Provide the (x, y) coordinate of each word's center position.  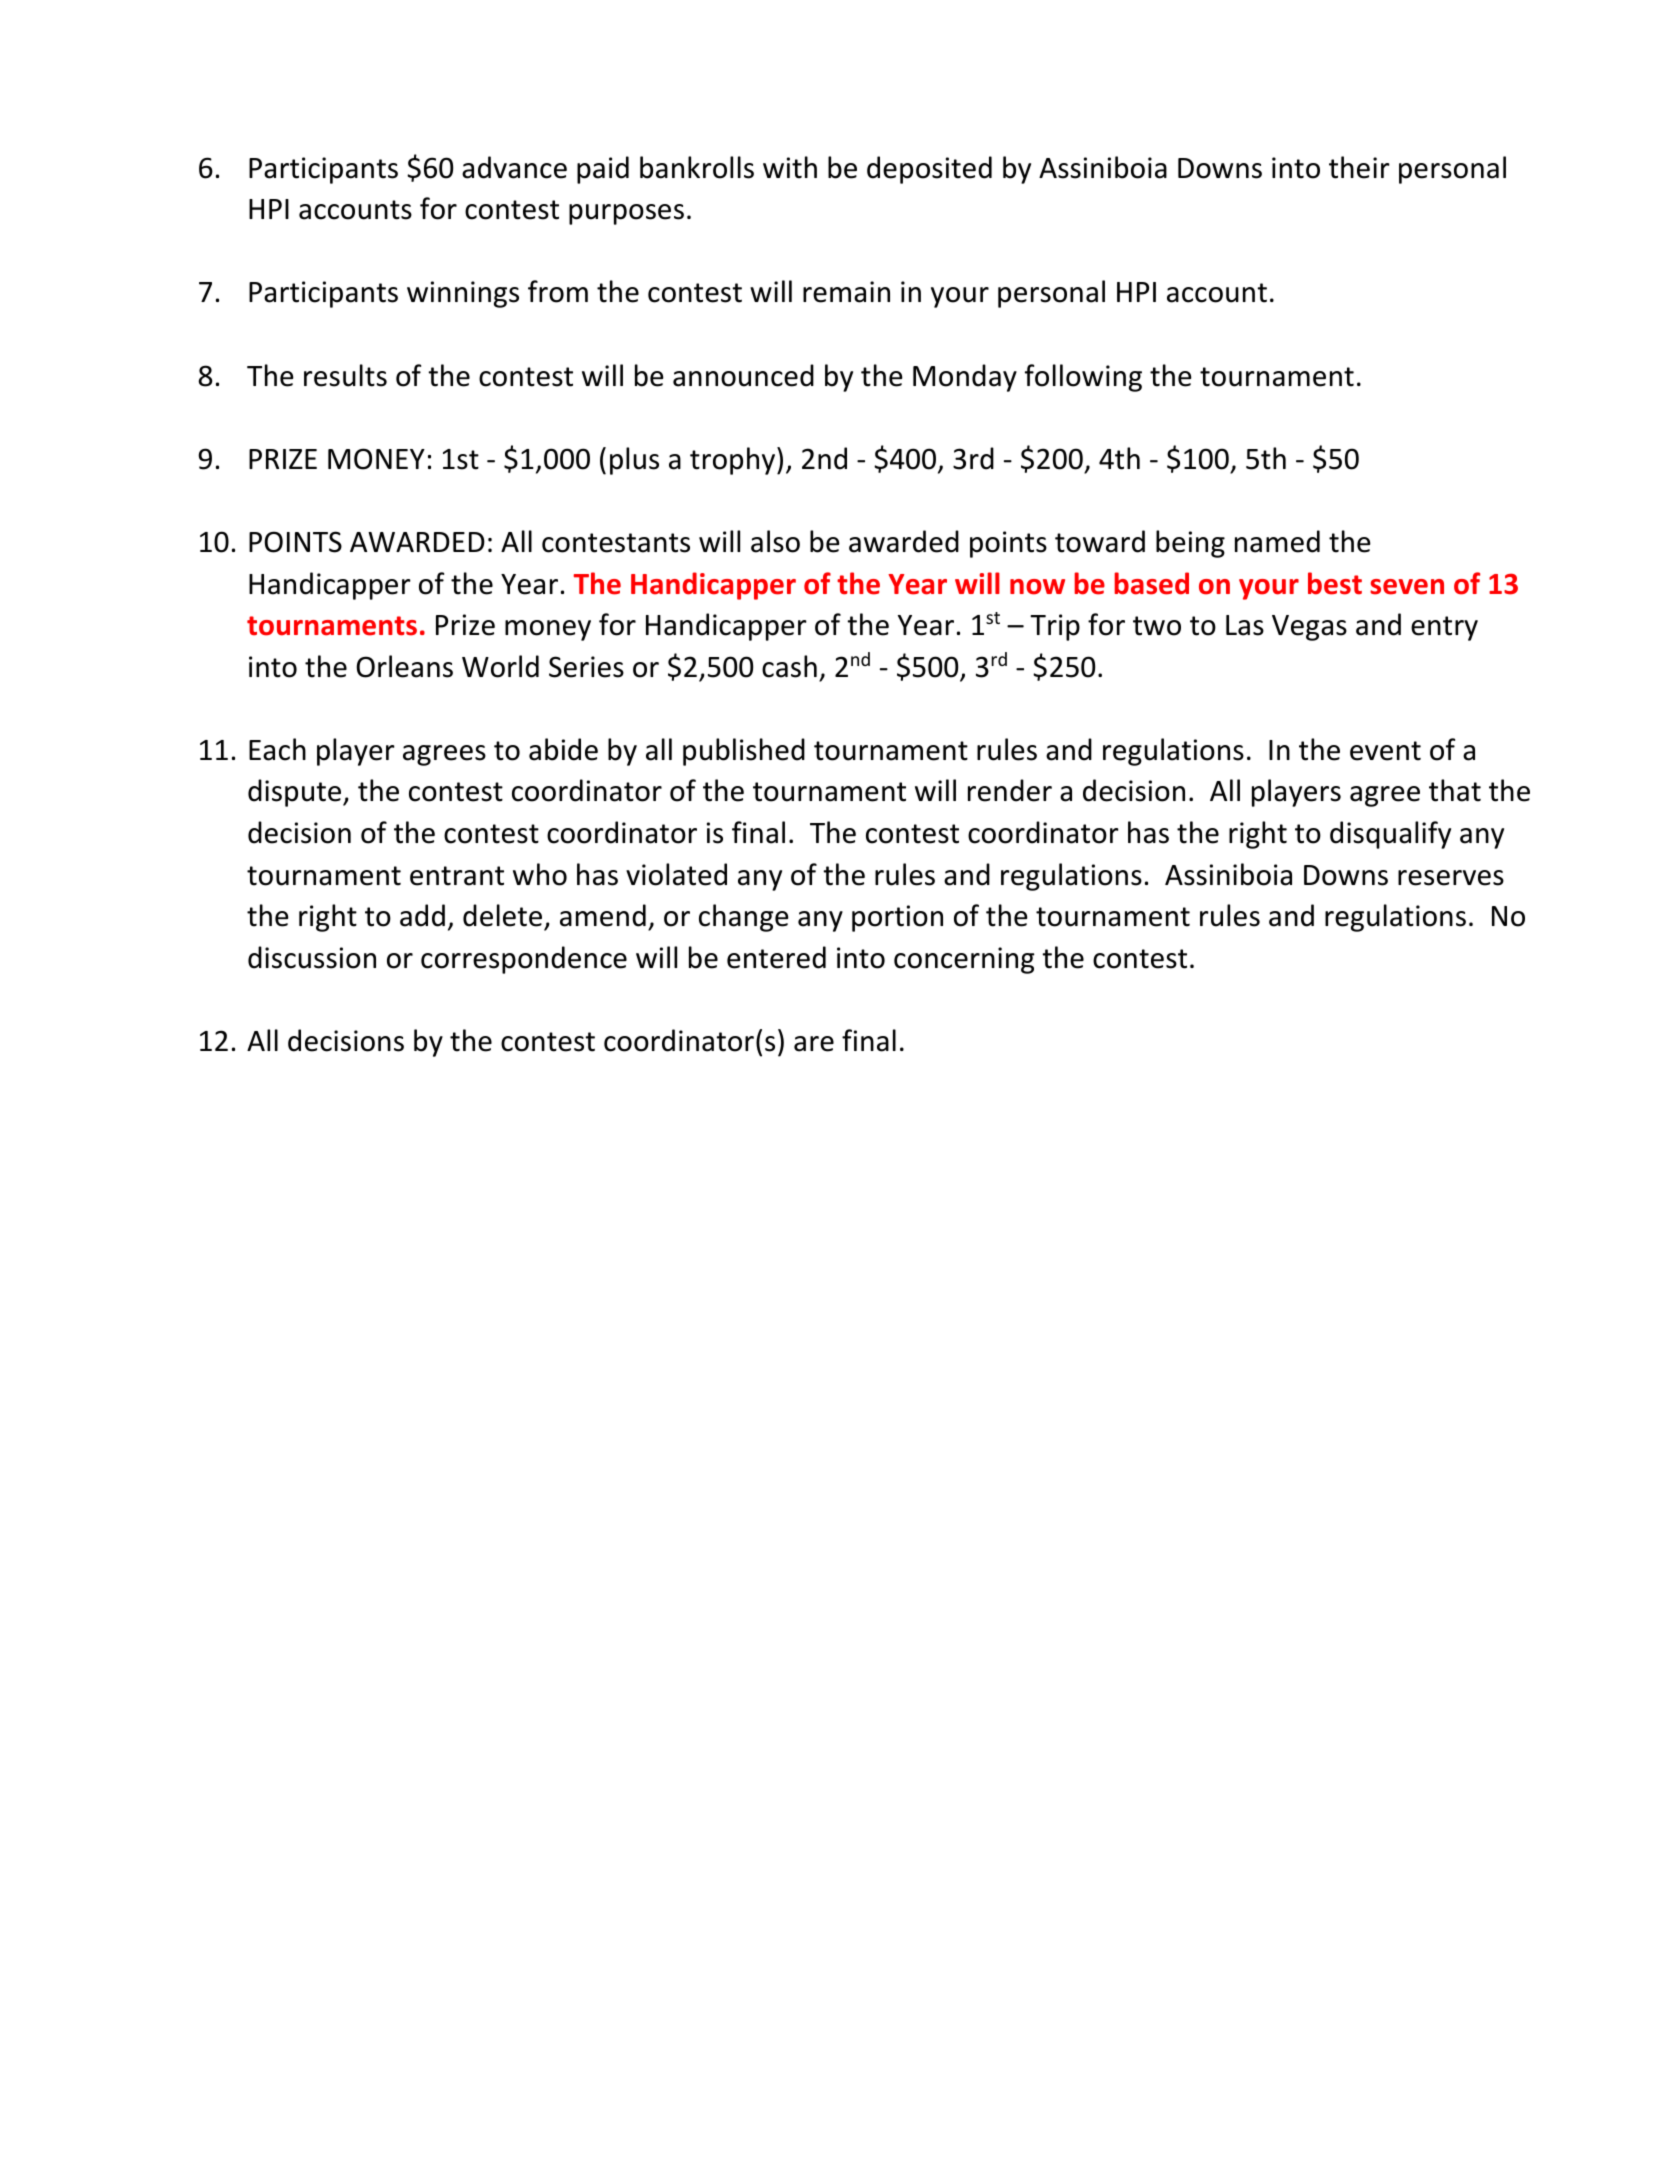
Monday (965, 378)
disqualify (1390, 835)
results (345, 375)
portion (897, 918)
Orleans (404, 666)
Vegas (1309, 628)
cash (789, 666)
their (1359, 167)
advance (514, 167)
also (775, 541)
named (1277, 541)
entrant (457, 876)
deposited (929, 170)
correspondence (524, 960)
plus (634, 461)
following (1083, 378)
